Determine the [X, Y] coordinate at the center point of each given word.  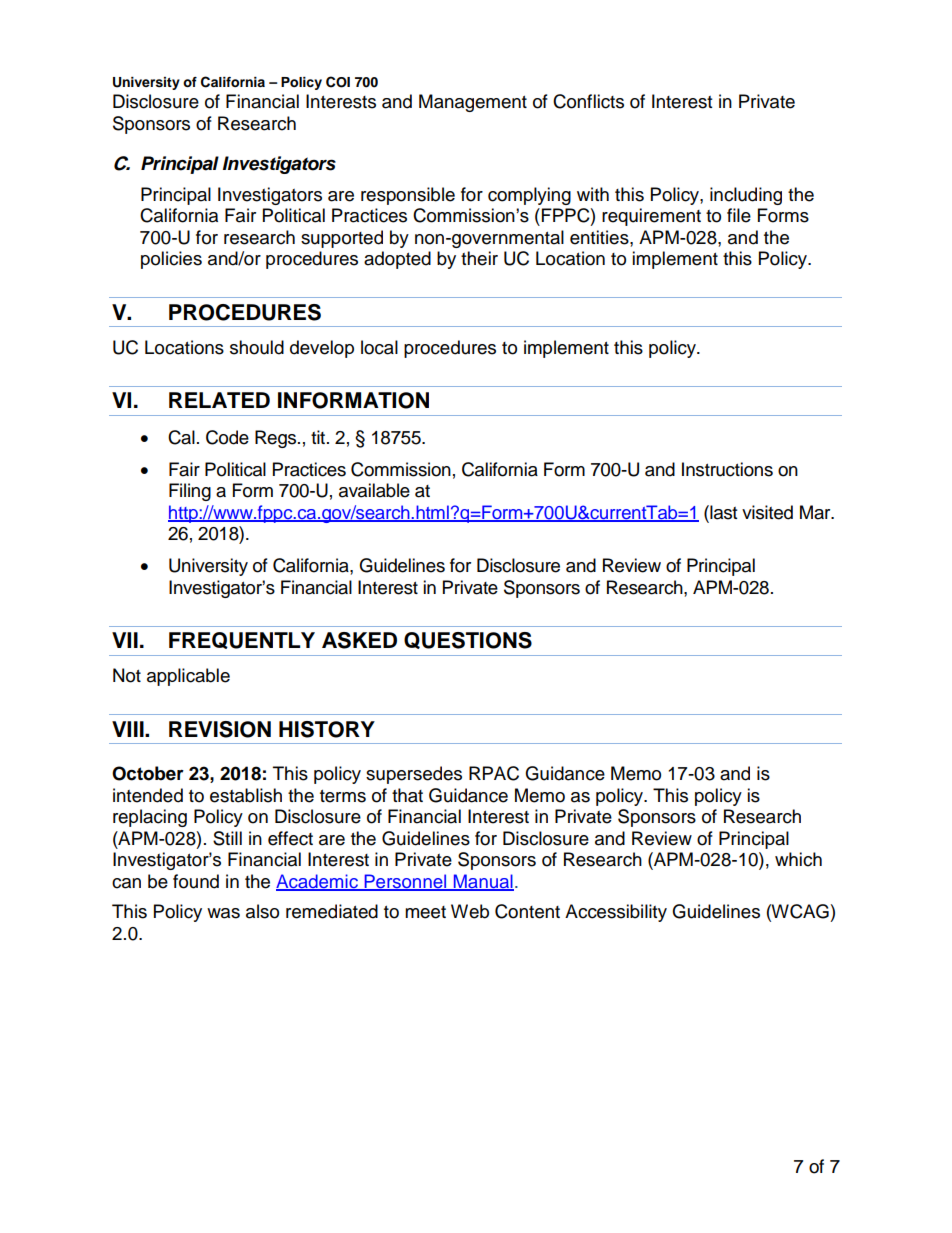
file [739, 215]
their [479, 258]
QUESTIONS [468, 640]
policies [171, 260]
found [196, 881]
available [374, 490]
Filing [190, 492]
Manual [482, 882]
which [798, 859]
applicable [188, 677]
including [746, 196]
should [257, 347]
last [722, 512]
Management [473, 103]
